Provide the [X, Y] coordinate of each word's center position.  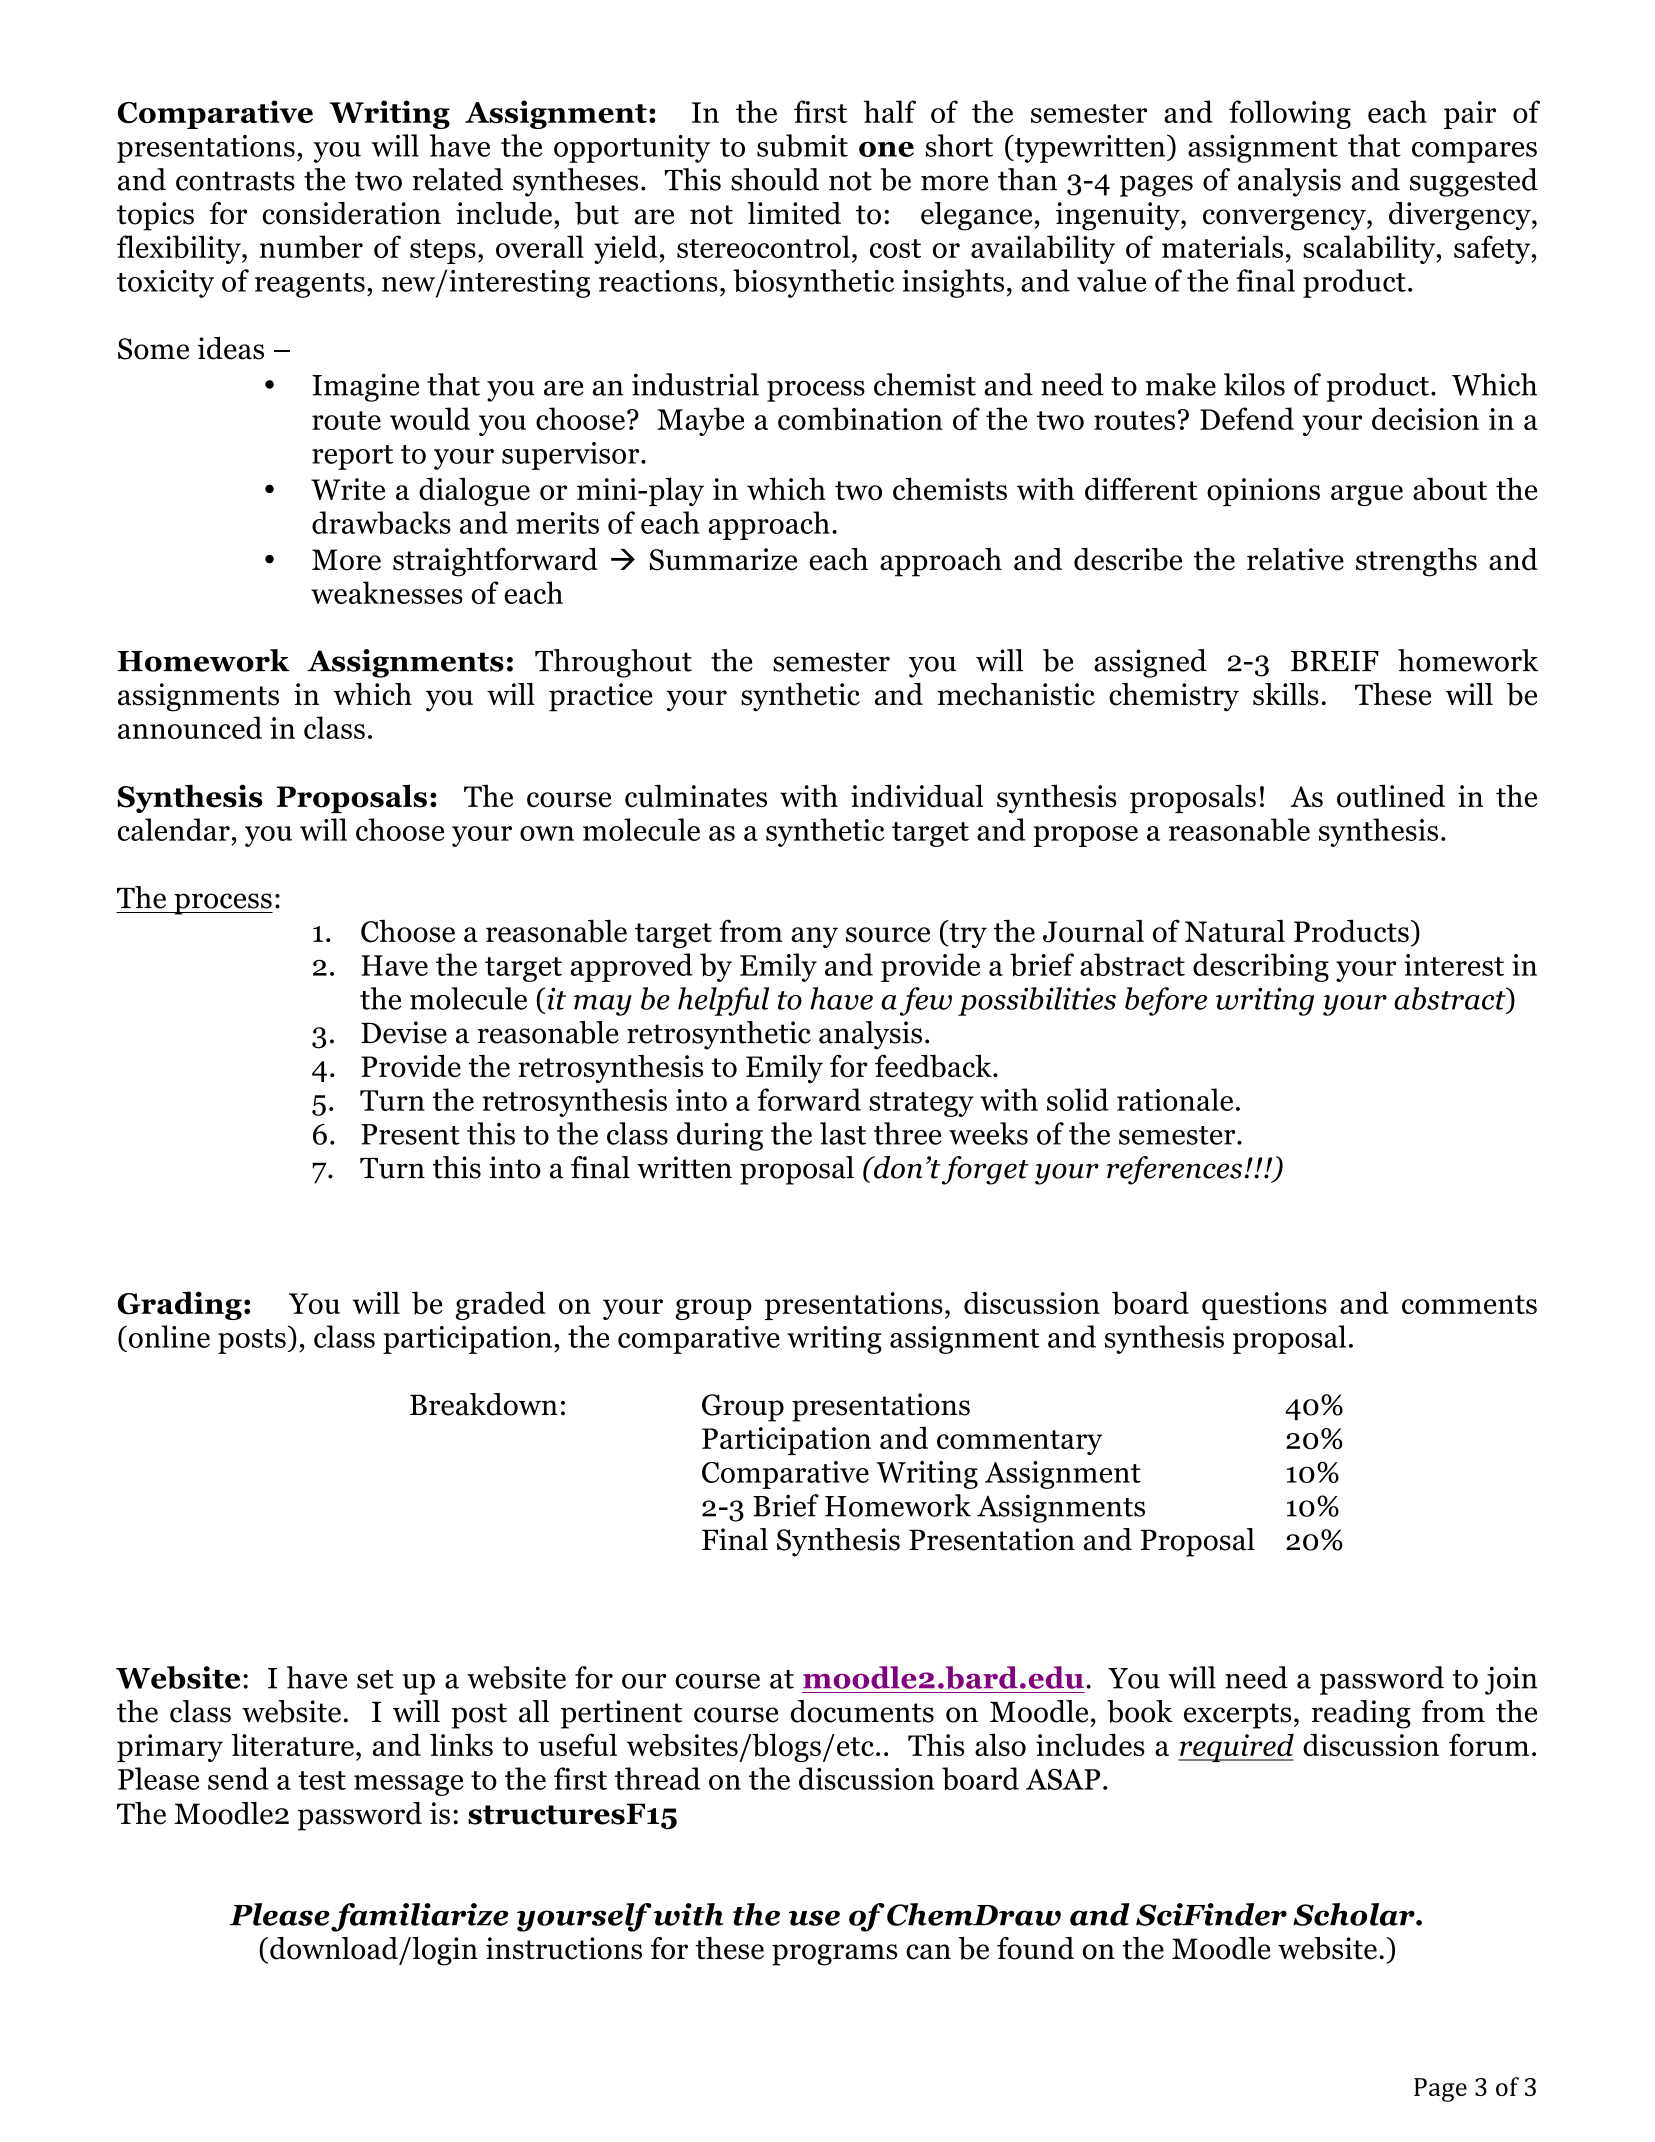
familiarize [419, 1917]
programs [834, 1955]
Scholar [1355, 1914]
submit [802, 145]
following [1290, 114]
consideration [351, 213]
